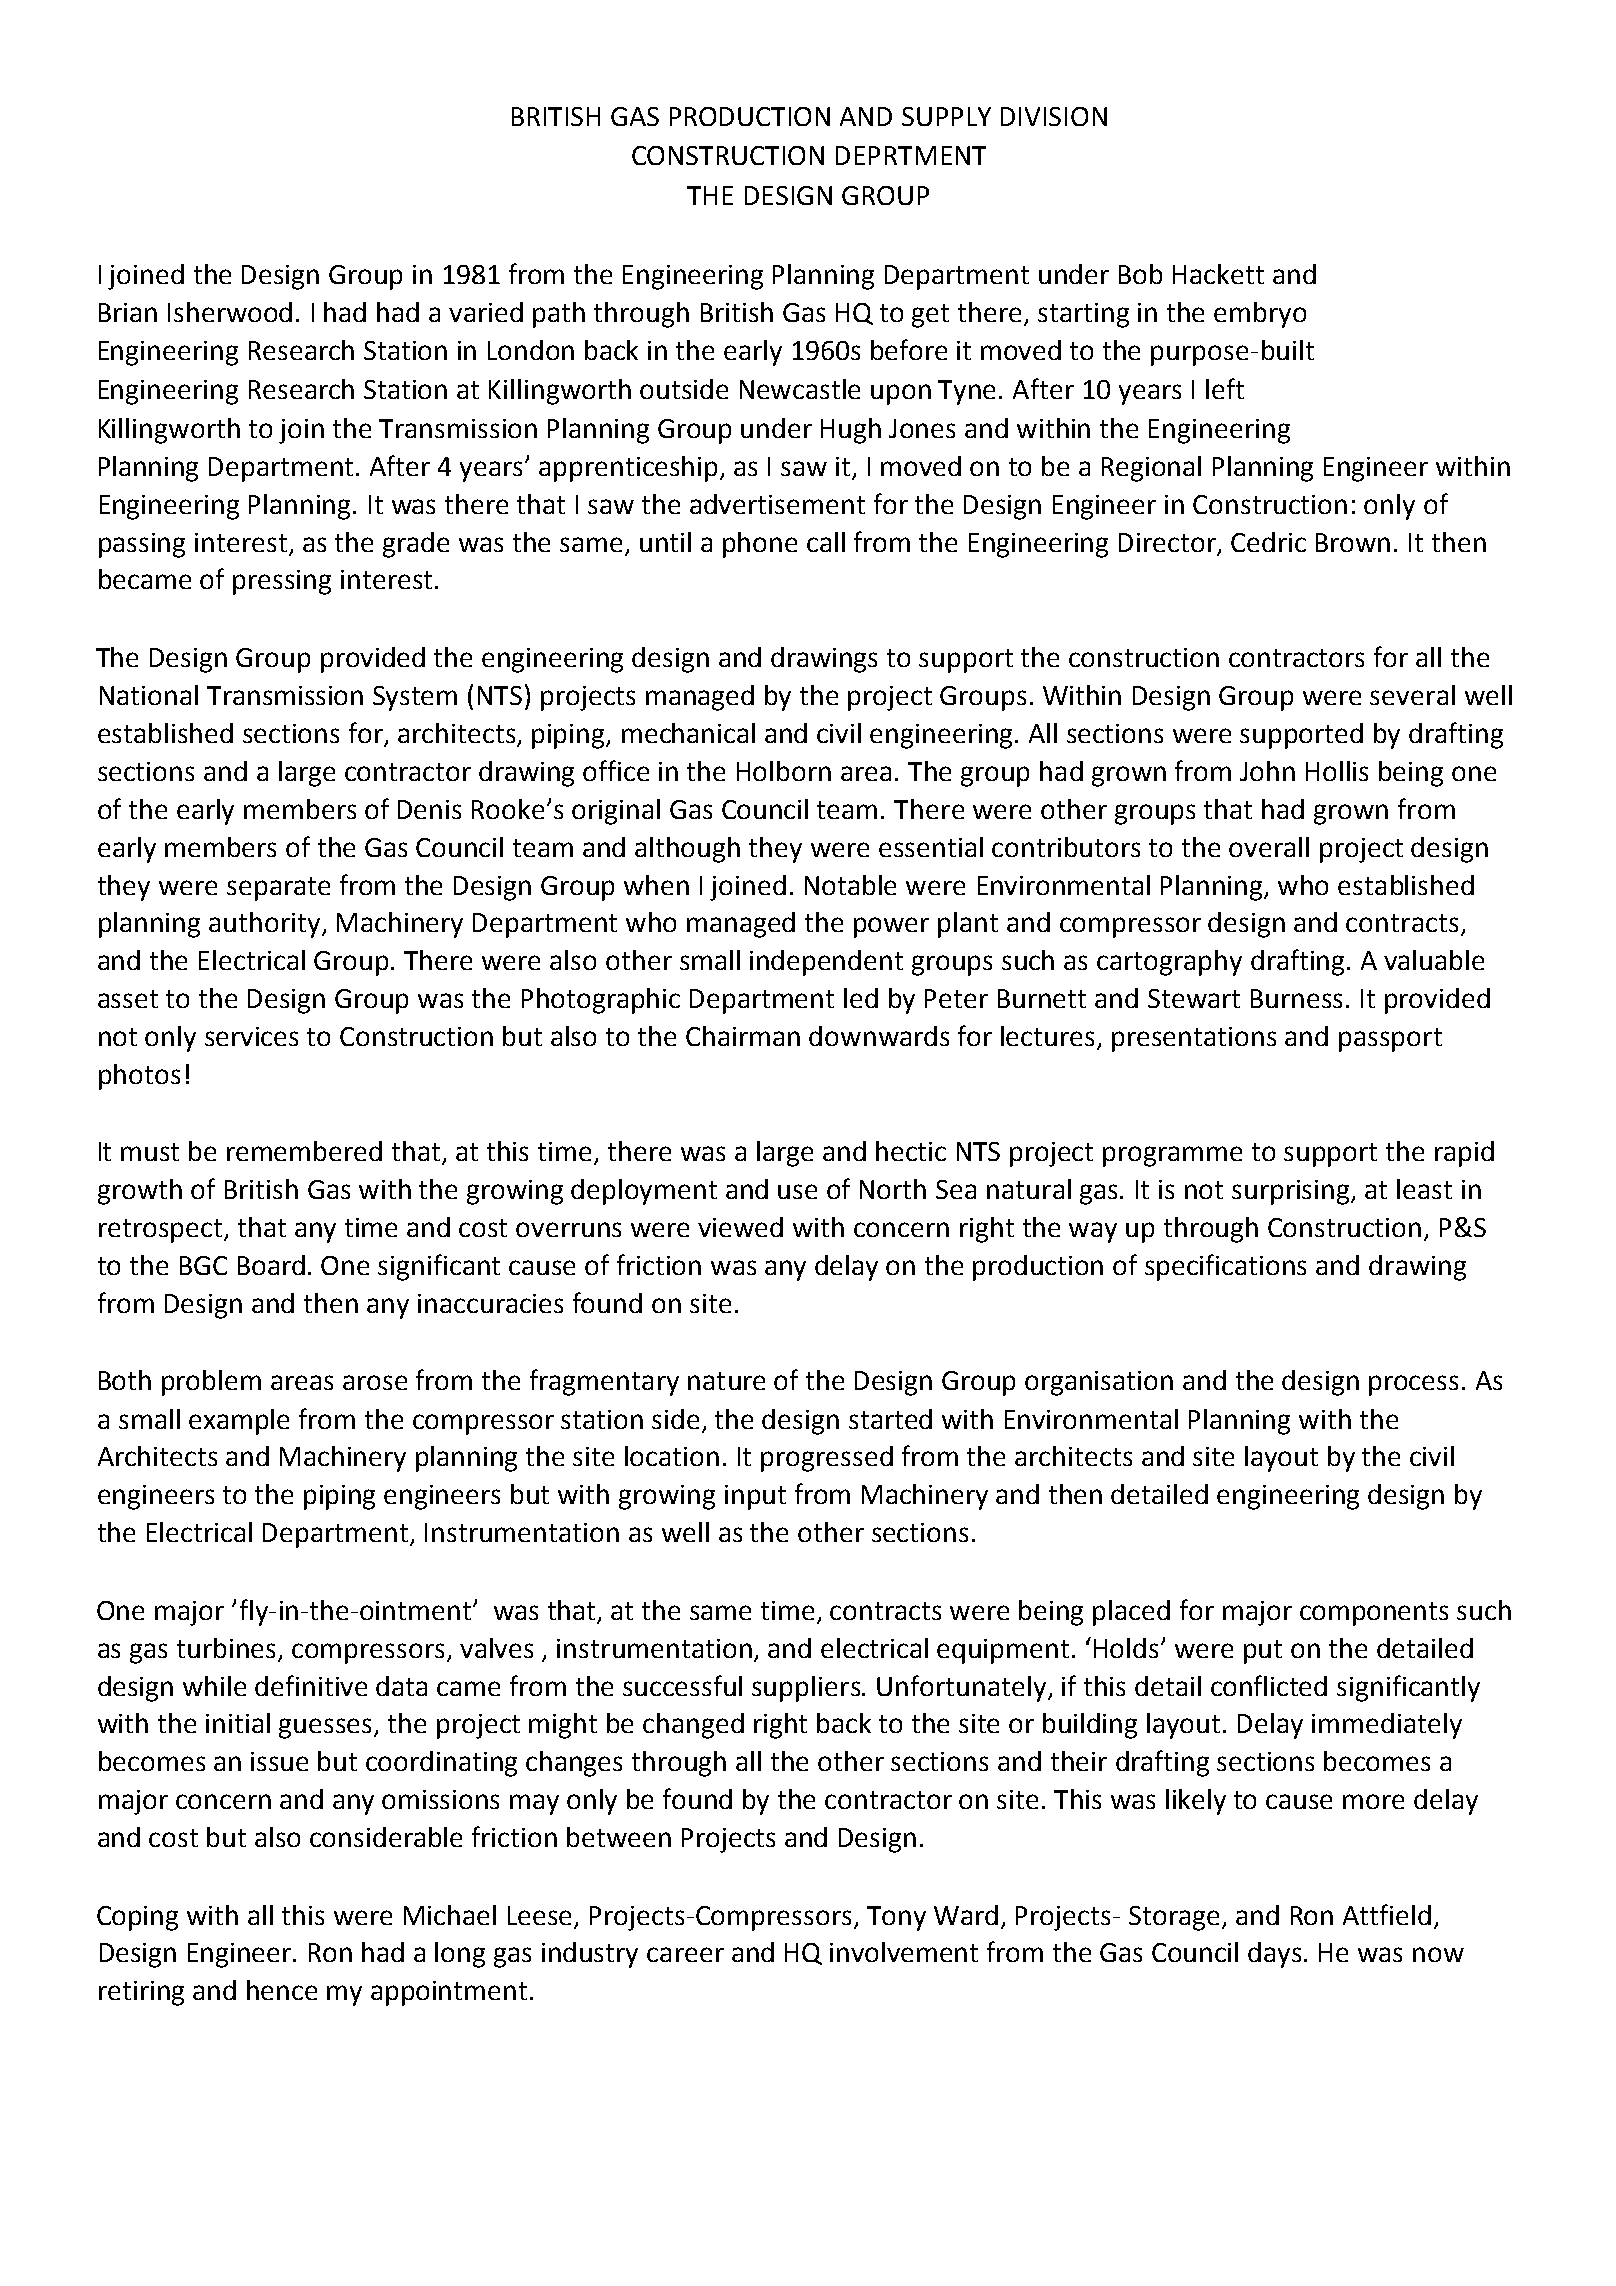 This screenshot has height=2286, width=1616. Describe the element at coordinates (946, 116) in the screenshot. I see `SUPPLY` at that location.
